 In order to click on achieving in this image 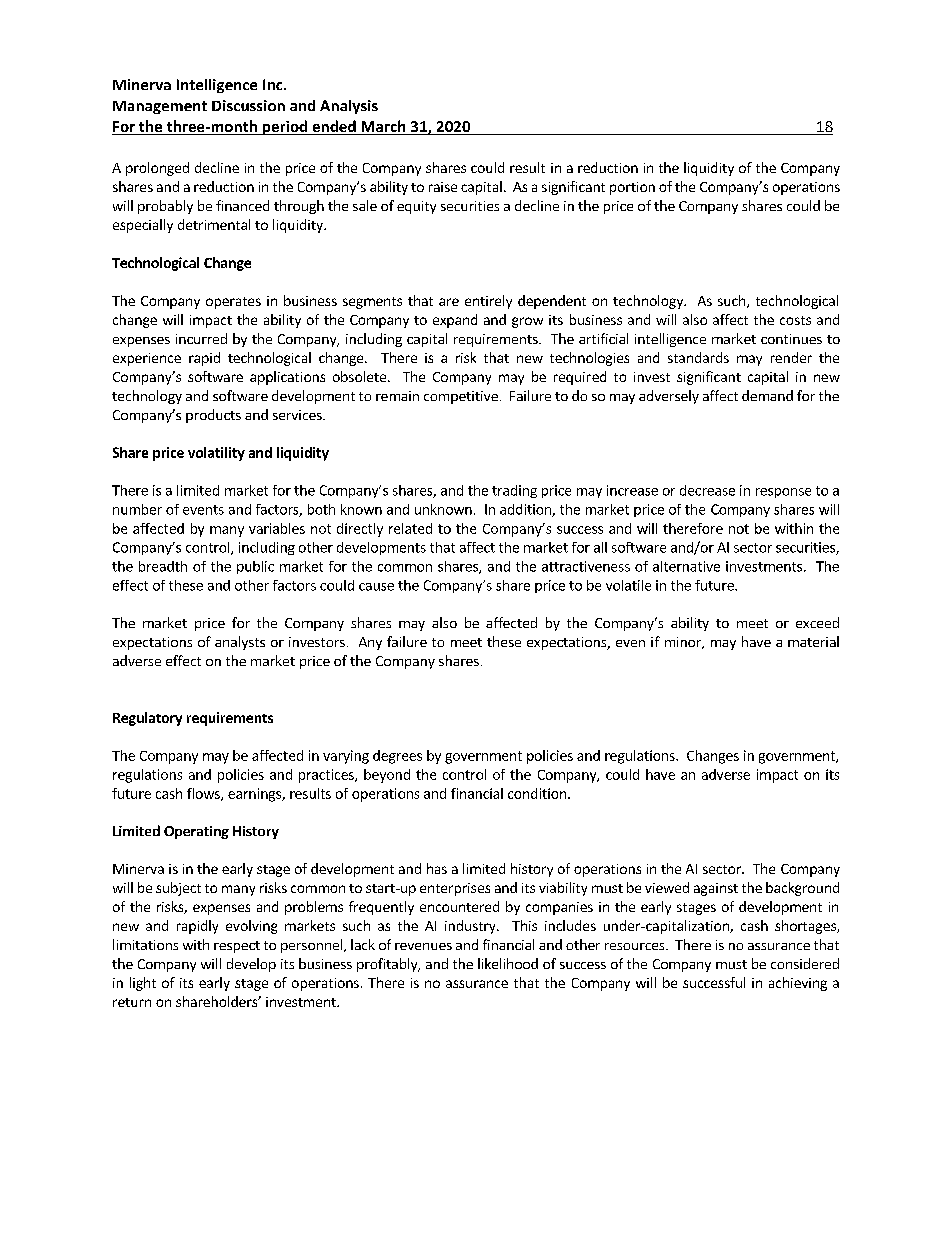, I will do `click(798, 984)`.
